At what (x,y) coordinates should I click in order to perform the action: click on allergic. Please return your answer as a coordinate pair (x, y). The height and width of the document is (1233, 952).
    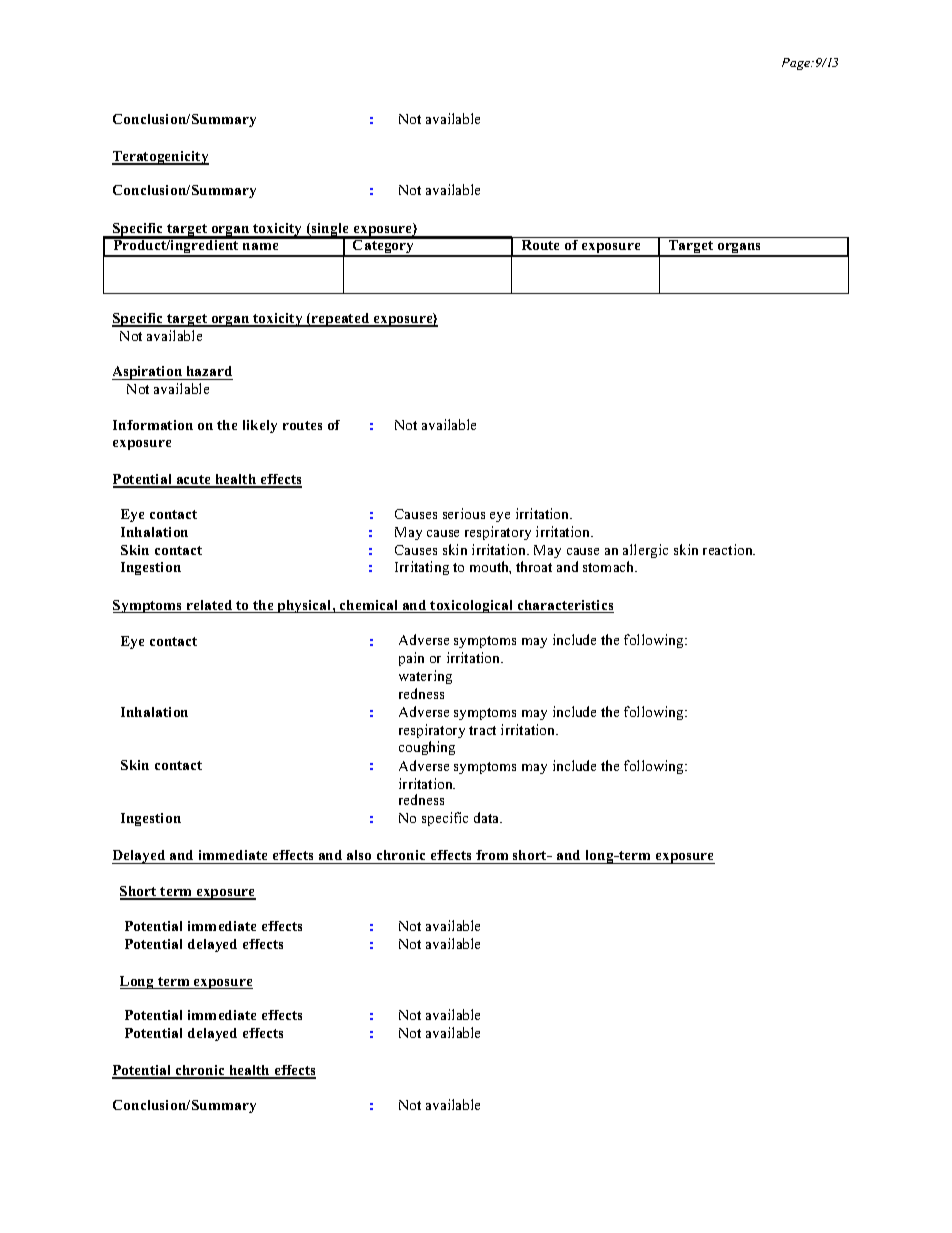
    Looking at the image, I should click on (645, 551).
